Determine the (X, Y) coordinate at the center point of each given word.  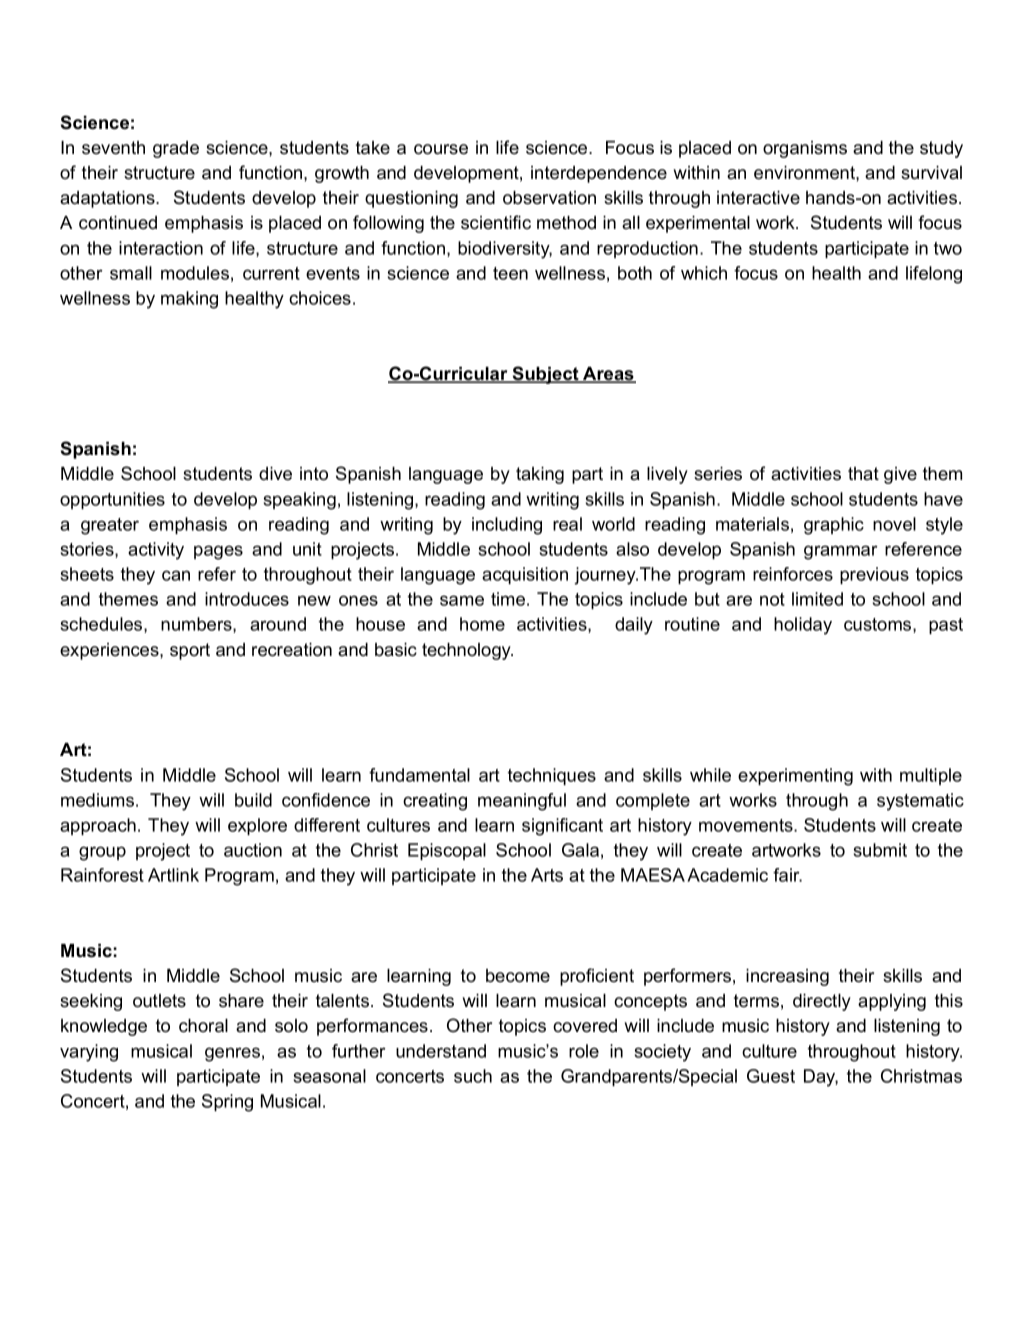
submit (880, 850)
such (473, 1076)
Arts (547, 875)
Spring (227, 1103)
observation (549, 198)
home (482, 624)
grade (176, 149)
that (863, 473)
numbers (197, 625)
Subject (546, 375)
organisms (805, 149)
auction (253, 850)
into (314, 474)
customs (879, 625)
